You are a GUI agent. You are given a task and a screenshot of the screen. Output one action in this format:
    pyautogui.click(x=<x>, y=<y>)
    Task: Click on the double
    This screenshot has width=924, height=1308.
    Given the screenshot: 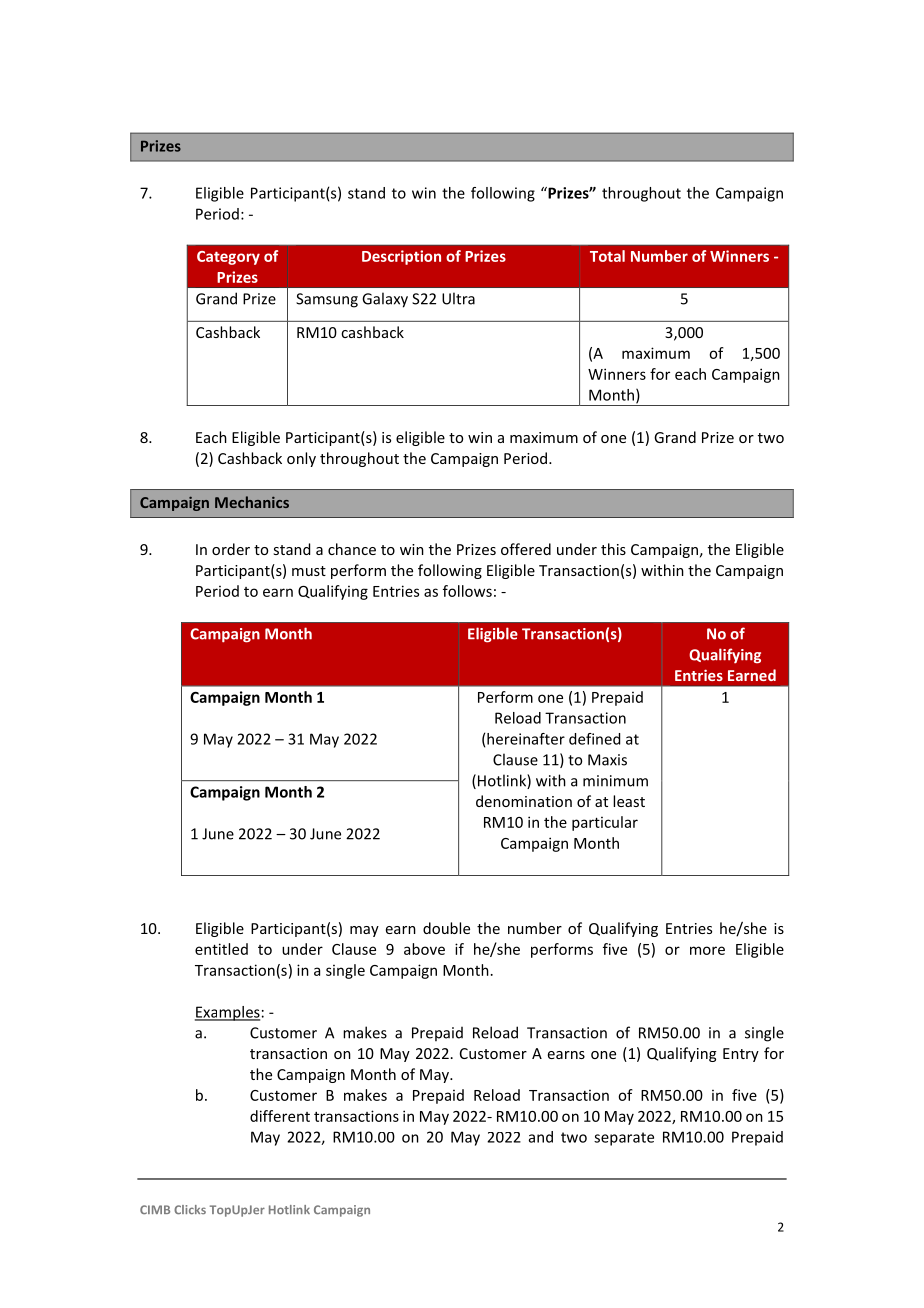 What is the action you would take?
    pyautogui.click(x=446, y=928)
